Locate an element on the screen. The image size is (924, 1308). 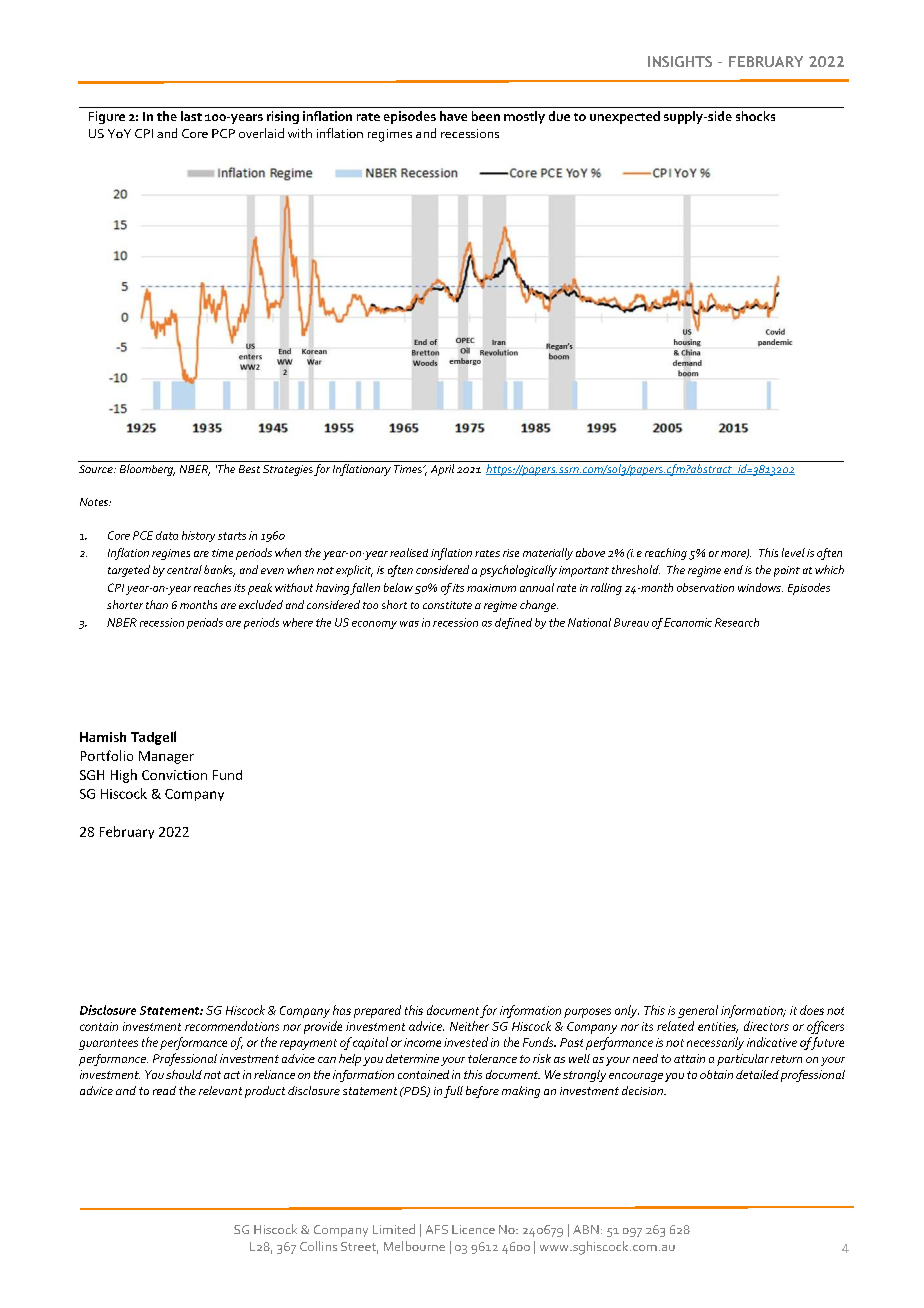
Neither is located at coordinates (469, 1026).
